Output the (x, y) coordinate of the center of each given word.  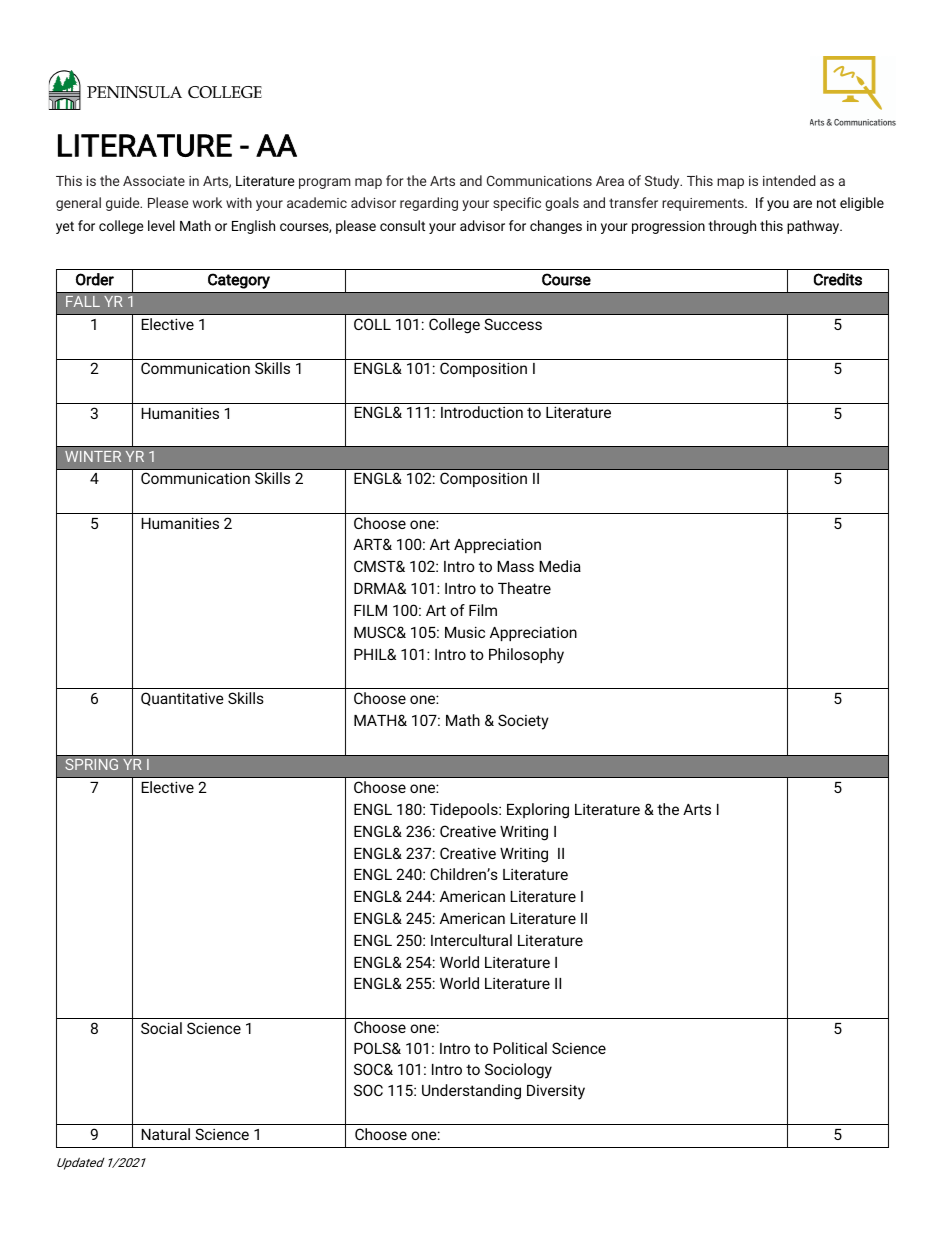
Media (560, 566)
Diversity (556, 1092)
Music (465, 632)
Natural (165, 1134)
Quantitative (182, 699)
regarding (429, 204)
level (161, 225)
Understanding (471, 1092)
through (732, 227)
